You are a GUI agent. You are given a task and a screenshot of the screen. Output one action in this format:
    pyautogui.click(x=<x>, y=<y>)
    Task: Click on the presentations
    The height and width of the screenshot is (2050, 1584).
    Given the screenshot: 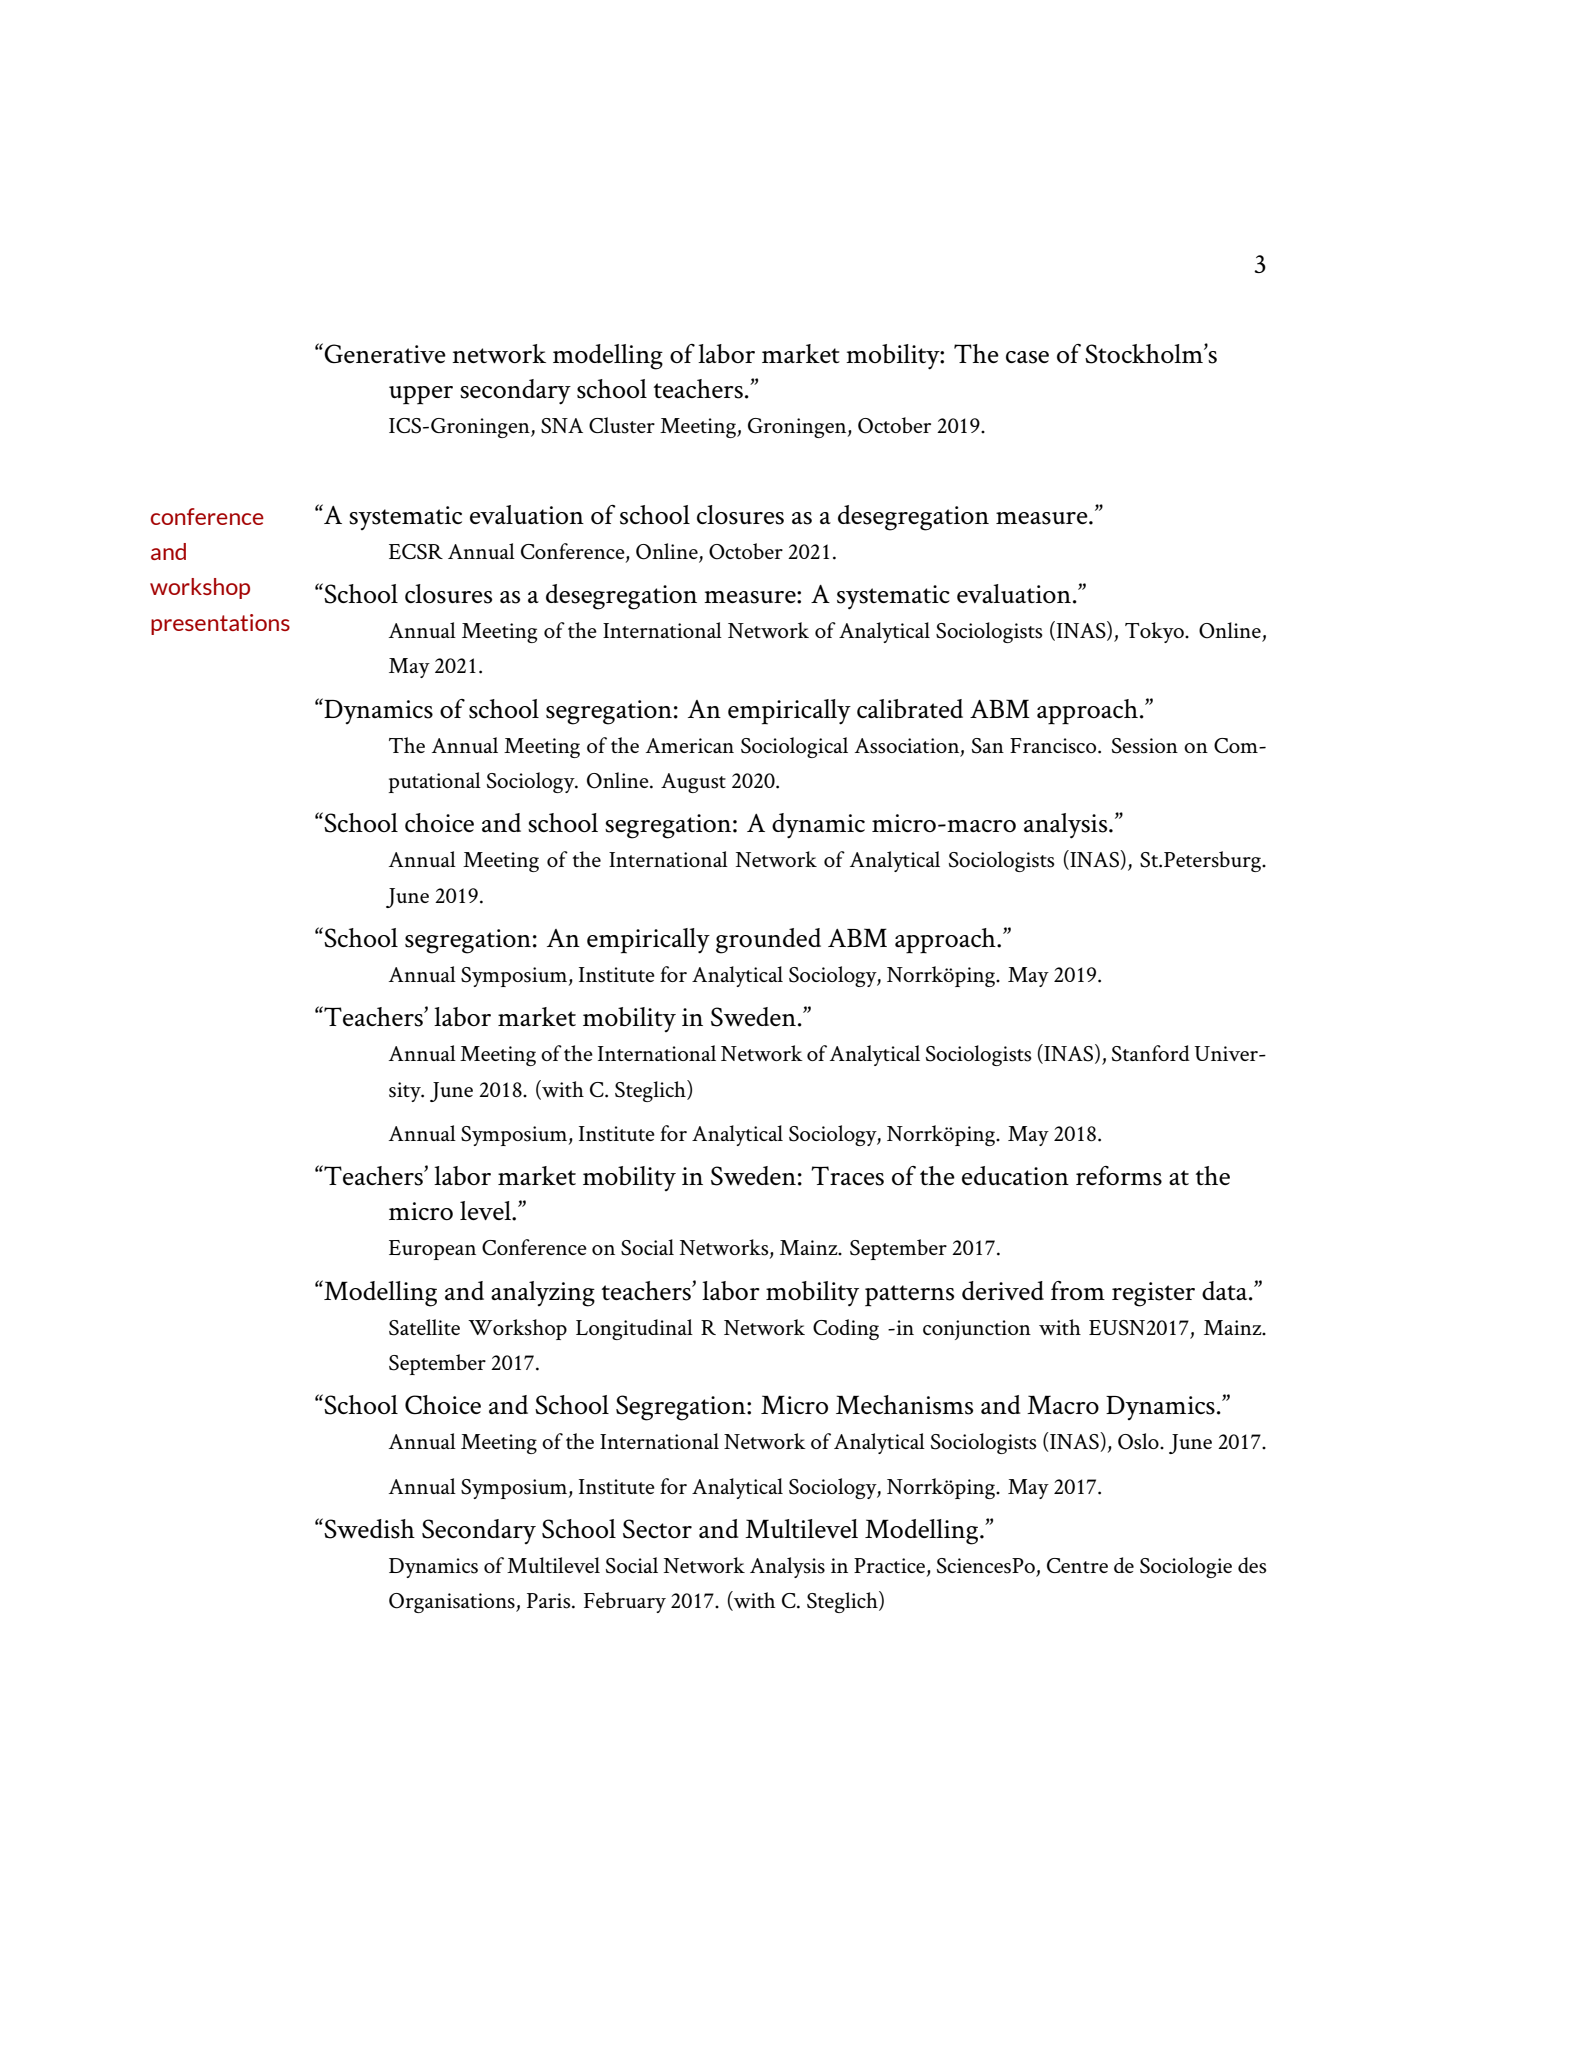 What is the action you would take?
    pyautogui.click(x=220, y=624)
